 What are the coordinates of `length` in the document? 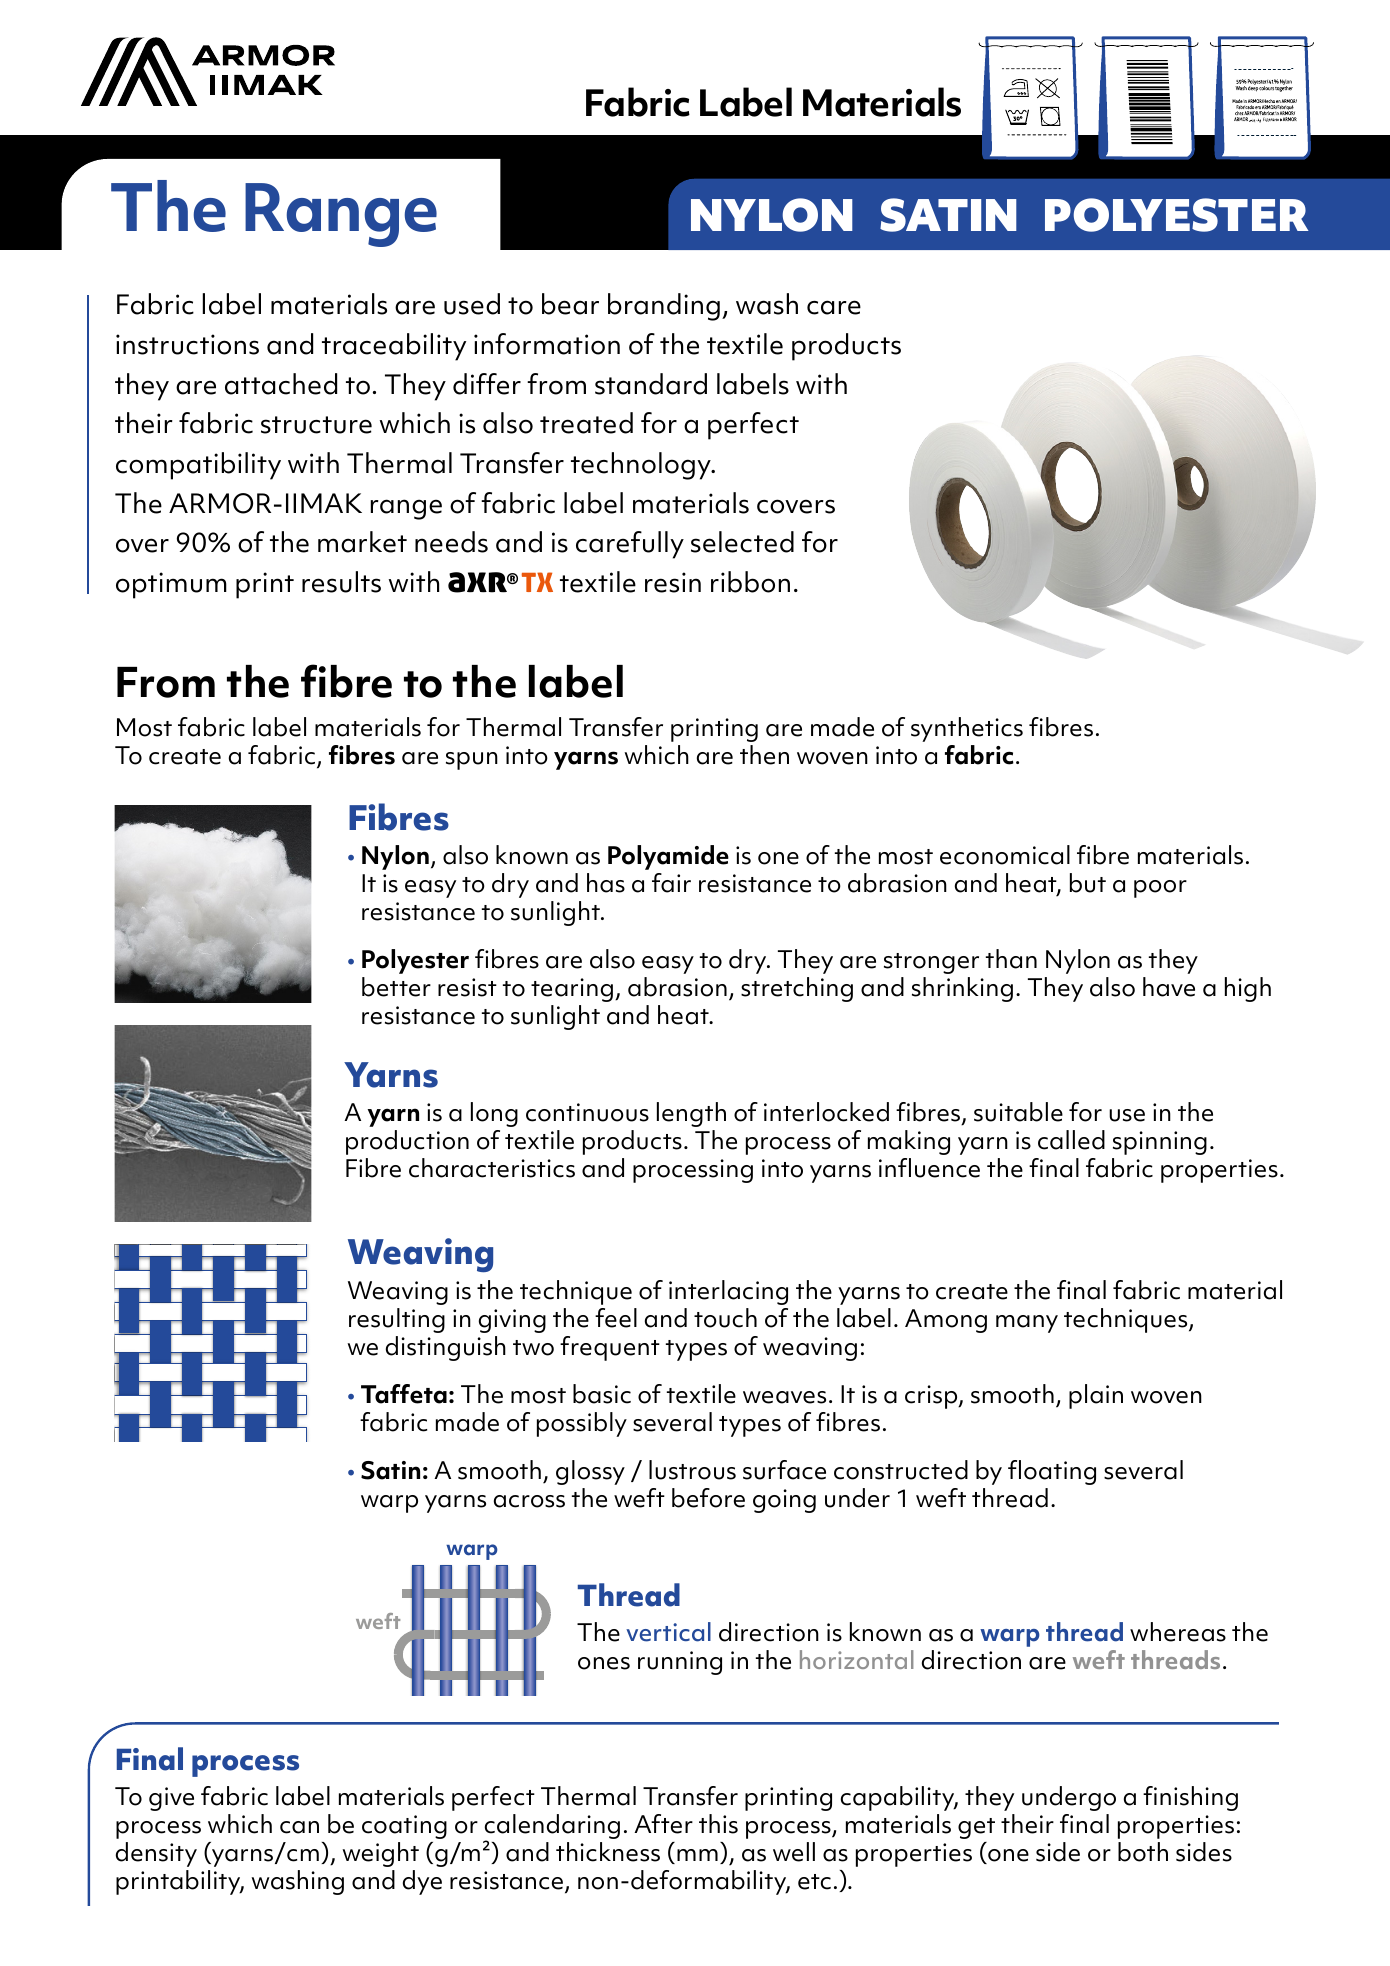 It's located at (691, 1114).
